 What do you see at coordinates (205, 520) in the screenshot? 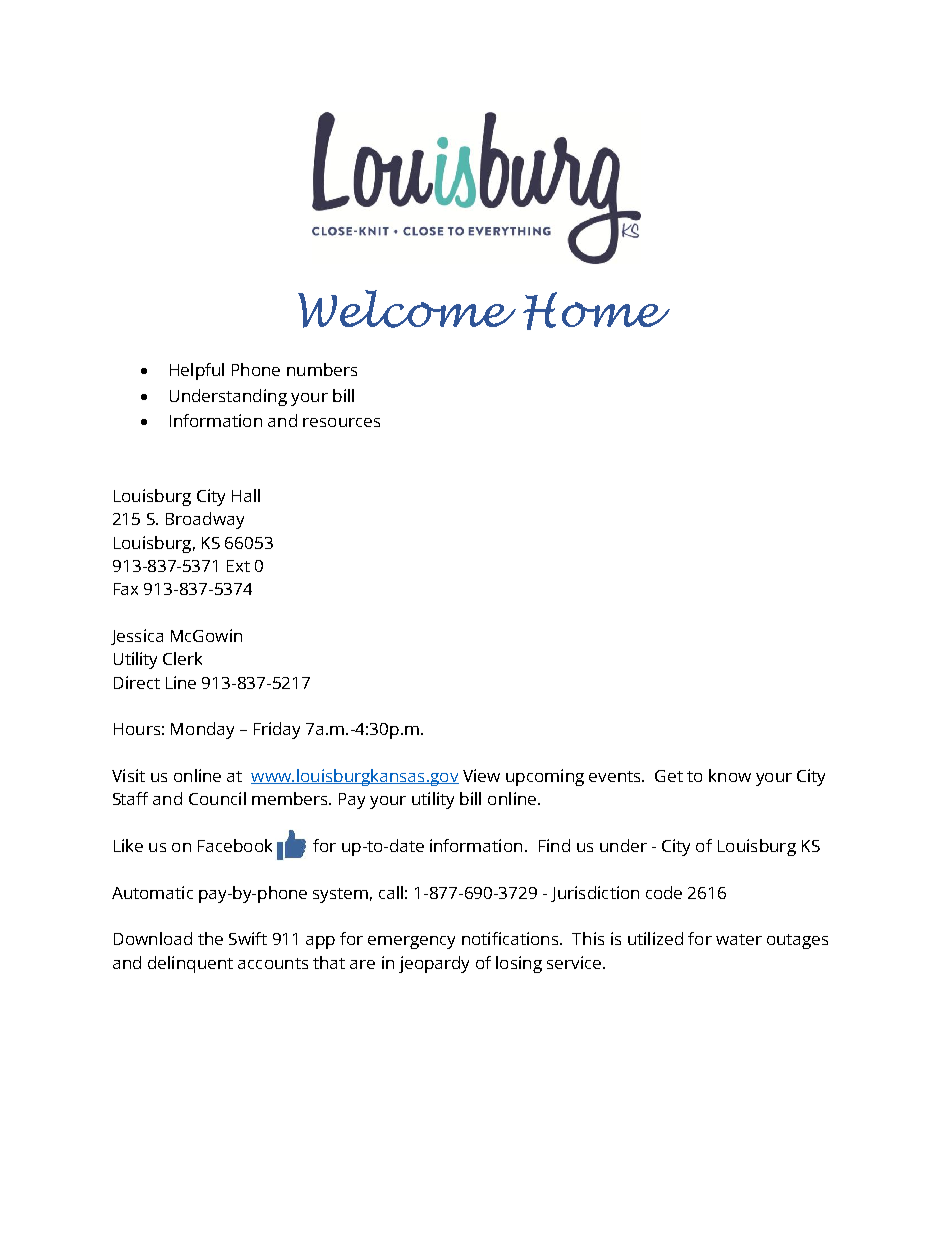
I see `Broadway` at bounding box center [205, 520].
